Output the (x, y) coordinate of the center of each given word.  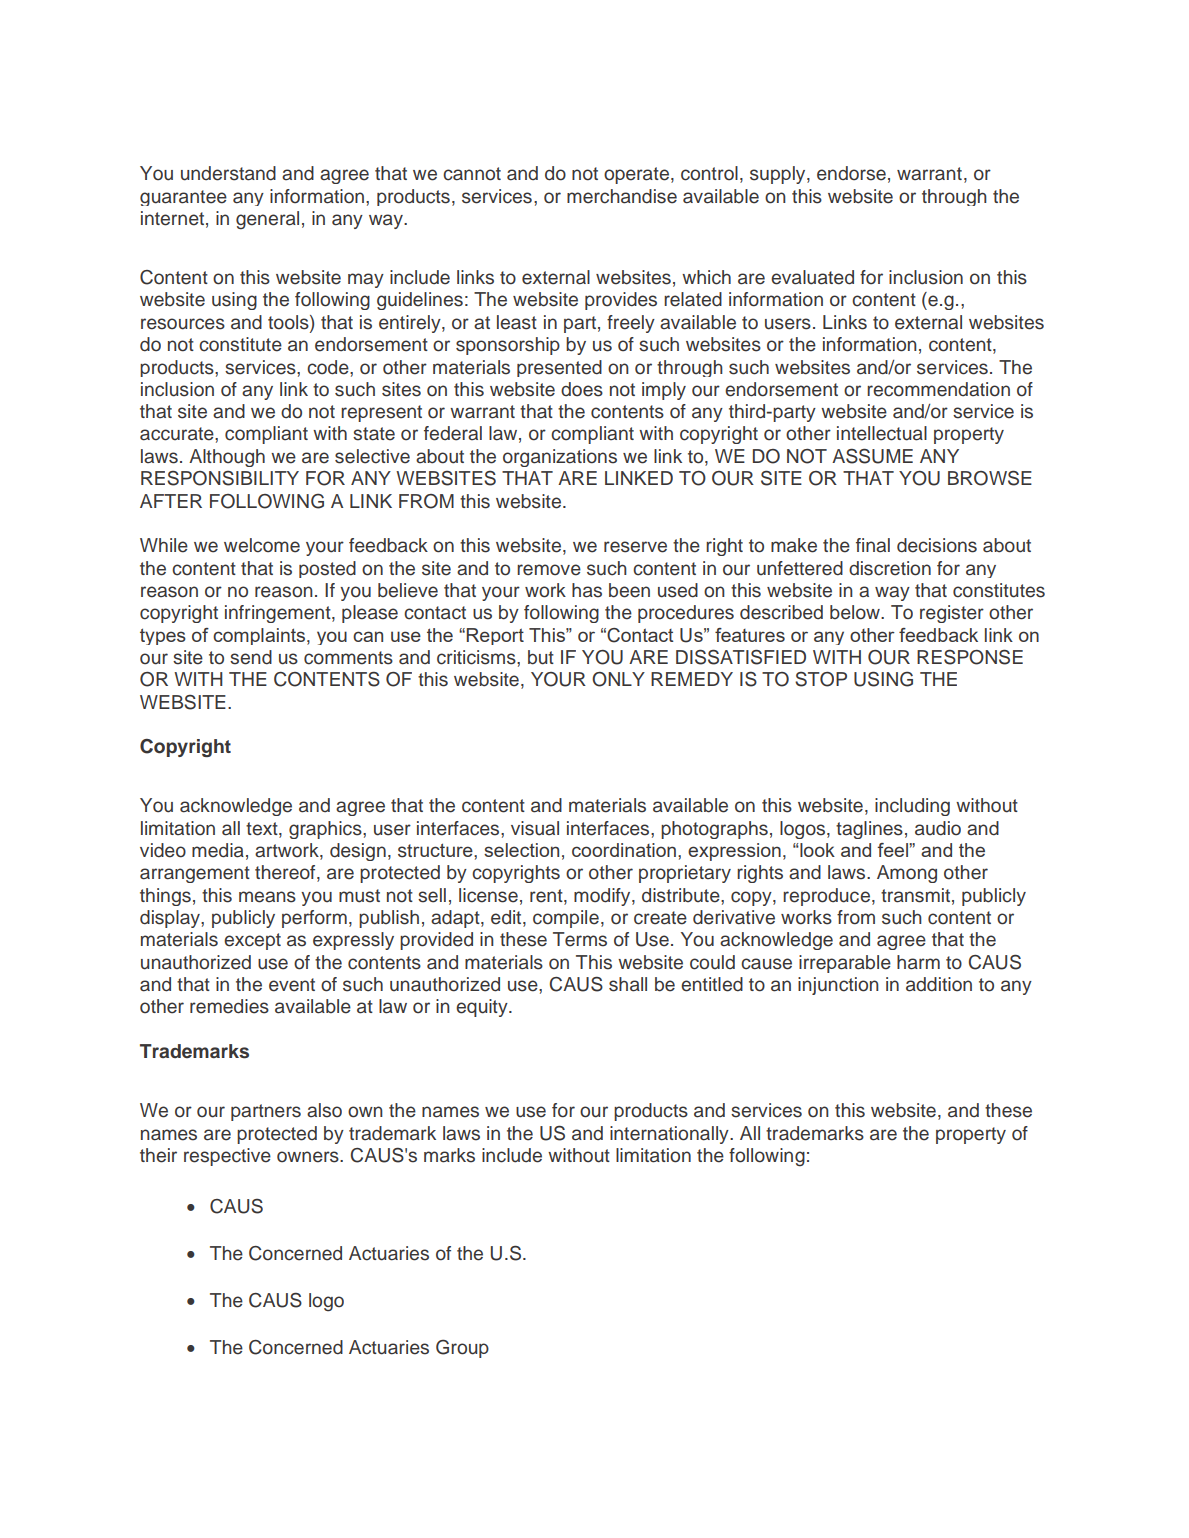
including (912, 807)
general (267, 220)
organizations (560, 458)
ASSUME (872, 456)
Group (462, 1348)
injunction (838, 986)
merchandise (622, 196)
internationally (670, 1135)
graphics (326, 830)
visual (535, 828)
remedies (229, 1006)
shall (628, 984)
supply (779, 175)
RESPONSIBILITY (220, 478)
